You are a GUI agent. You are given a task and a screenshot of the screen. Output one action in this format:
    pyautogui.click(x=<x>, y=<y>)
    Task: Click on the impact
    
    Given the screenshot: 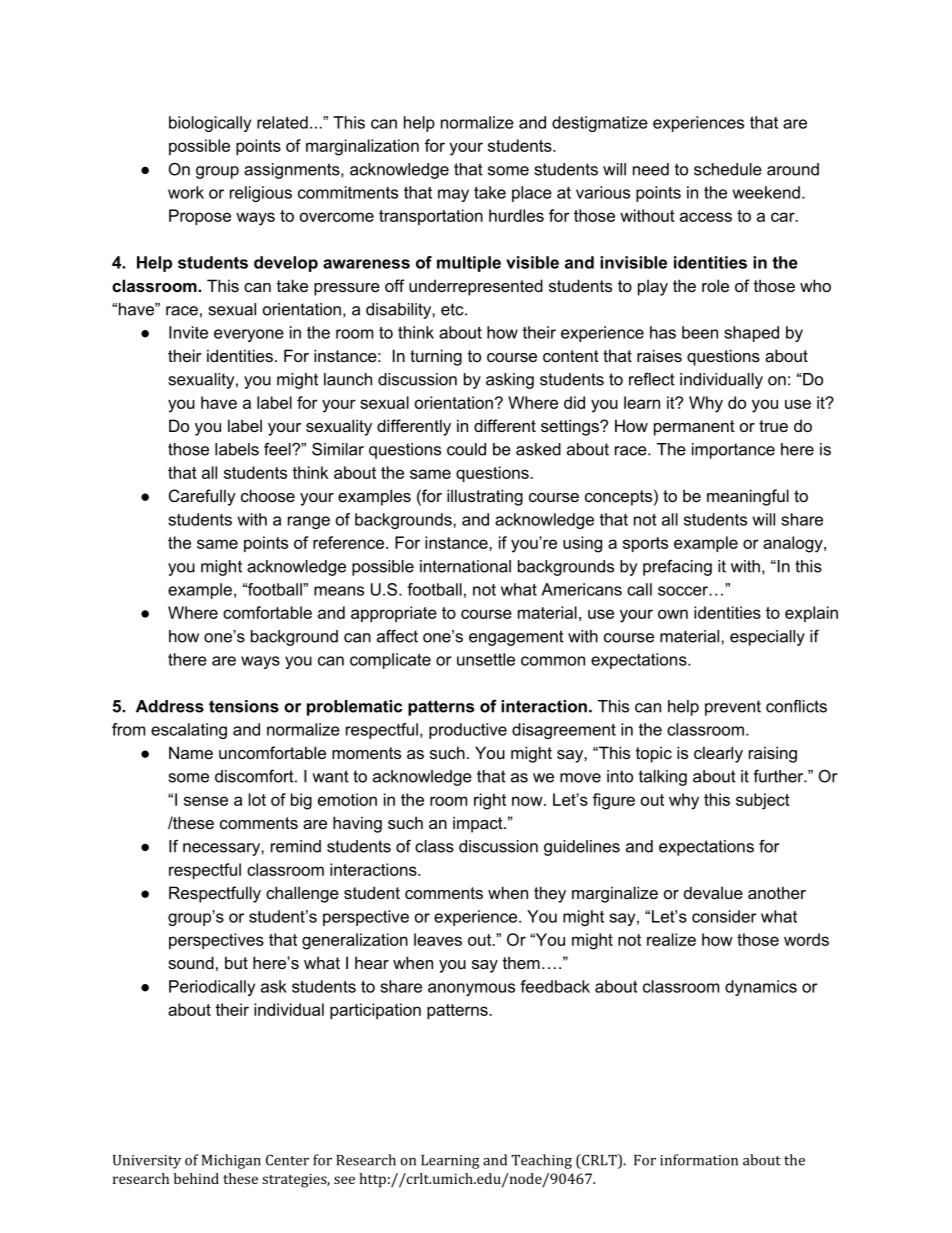 What is the action you would take?
    pyautogui.click(x=479, y=824)
